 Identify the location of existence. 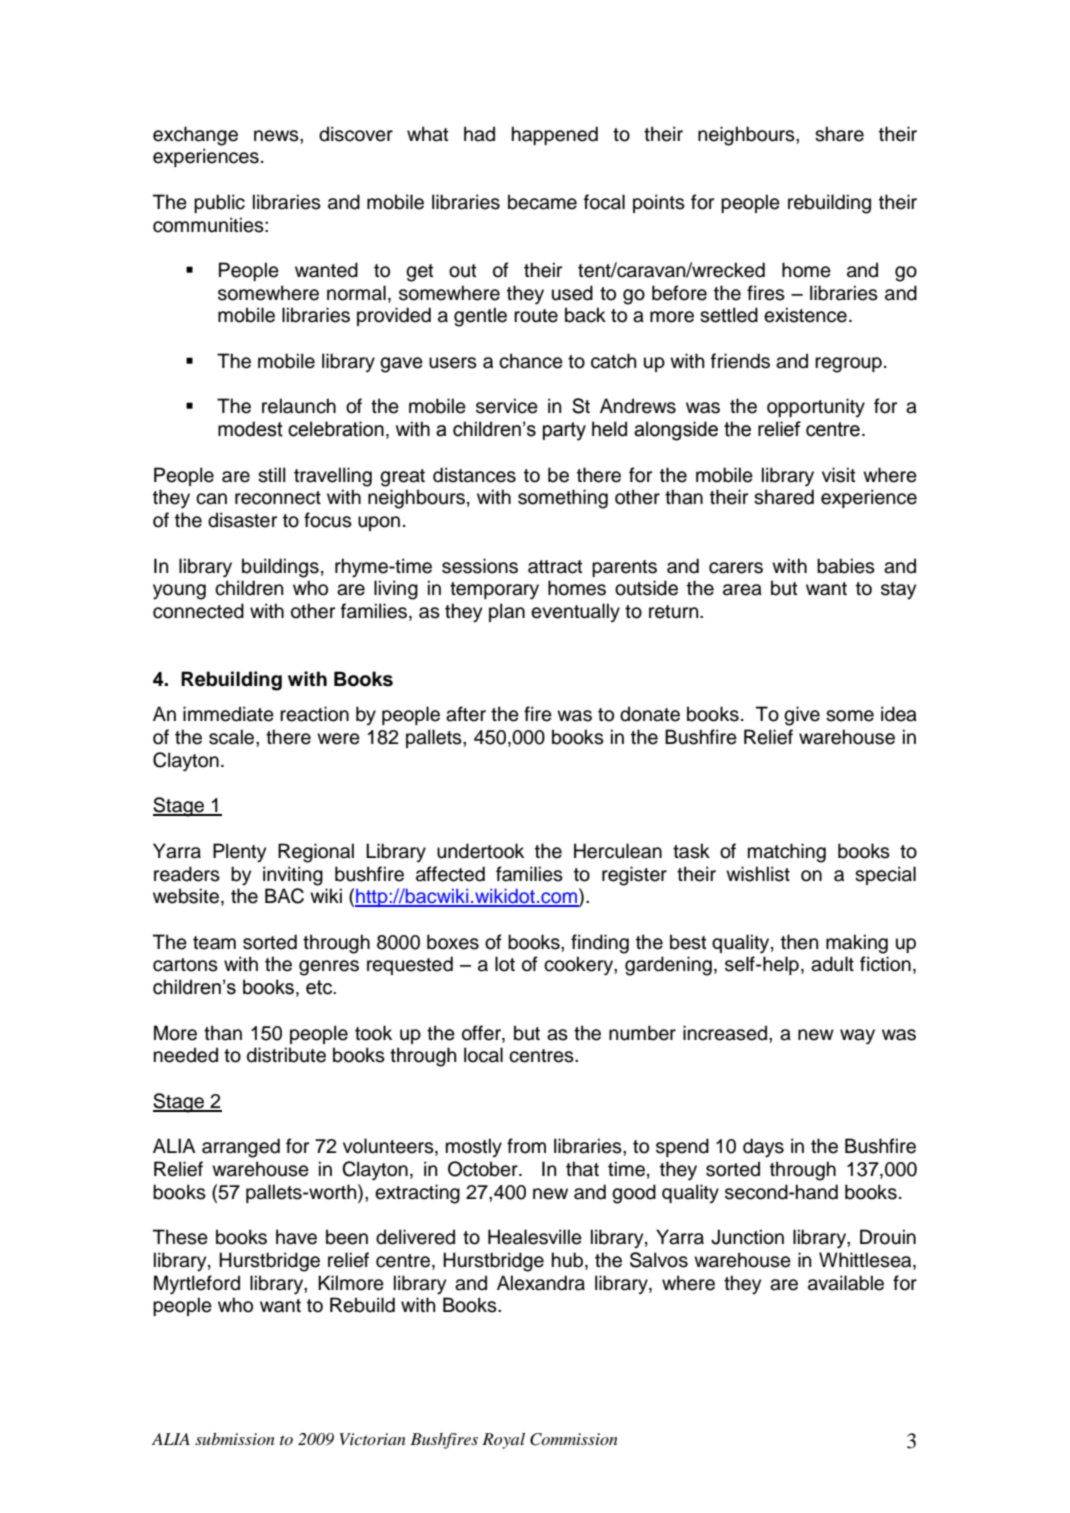
(805, 315).
